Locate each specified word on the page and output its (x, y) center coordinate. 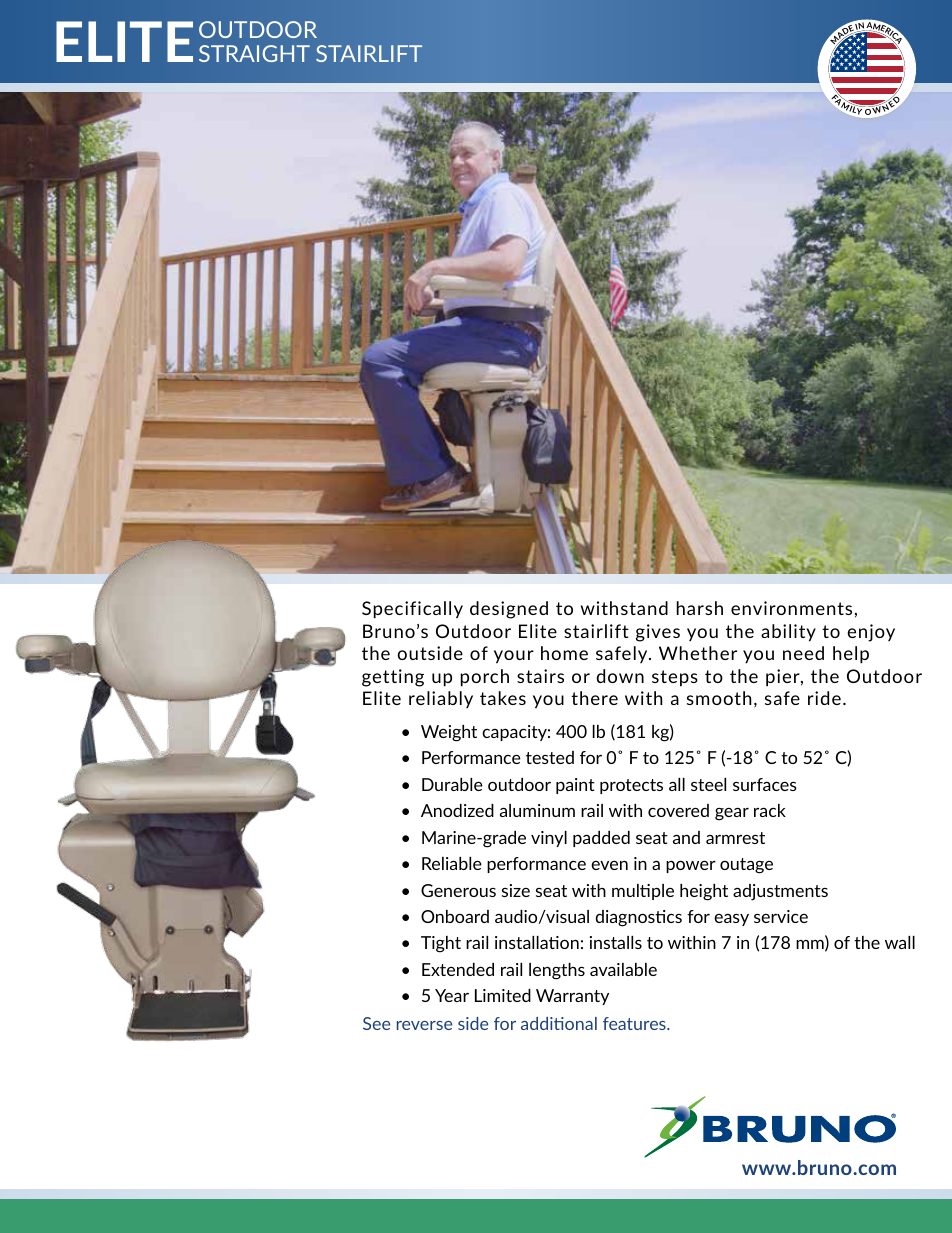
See (376, 1023)
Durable (452, 784)
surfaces (765, 784)
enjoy (871, 633)
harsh (700, 608)
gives (658, 633)
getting (393, 678)
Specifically (412, 610)
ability (788, 633)
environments (791, 608)
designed (509, 610)
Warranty (572, 997)
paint (575, 786)
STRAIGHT (254, 53)
